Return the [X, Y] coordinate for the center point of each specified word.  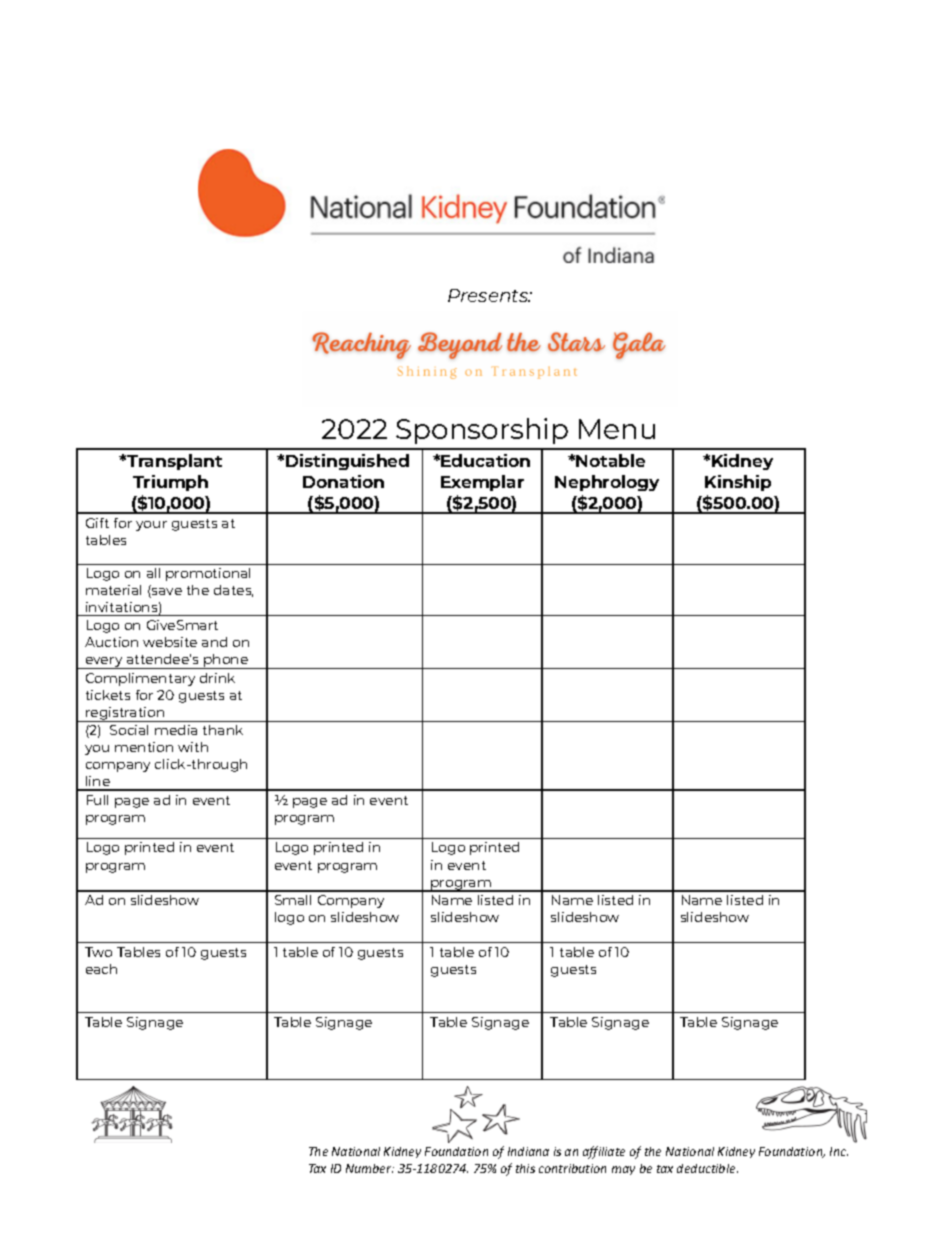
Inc [839, 1151]
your [151, 526]
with [193, 747]
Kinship [738, 483]
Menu [617, 429]
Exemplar [482, 483]
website [170, 642]
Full [97, 800]
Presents [489, 295]
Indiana [528, 1151]
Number [370, 1168]
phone [226, 661]
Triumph [170, 483]
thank [223, 730]
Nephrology [607, 483]
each [101, 969]
